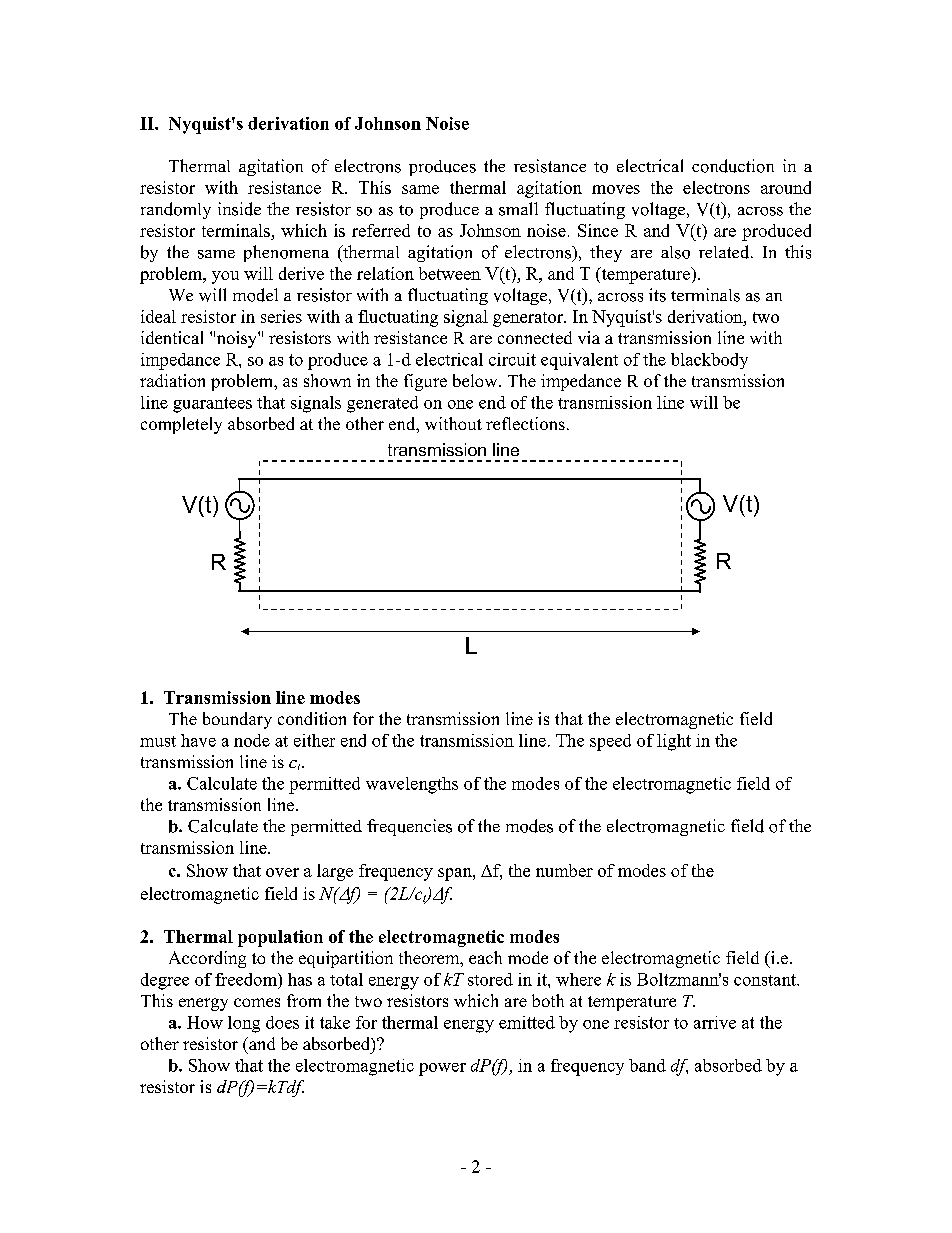 The width and height of the screenshot is (952, 1233). Describe the element at coordinates (518, 209) in the screenshot. I see `small` at that location.
